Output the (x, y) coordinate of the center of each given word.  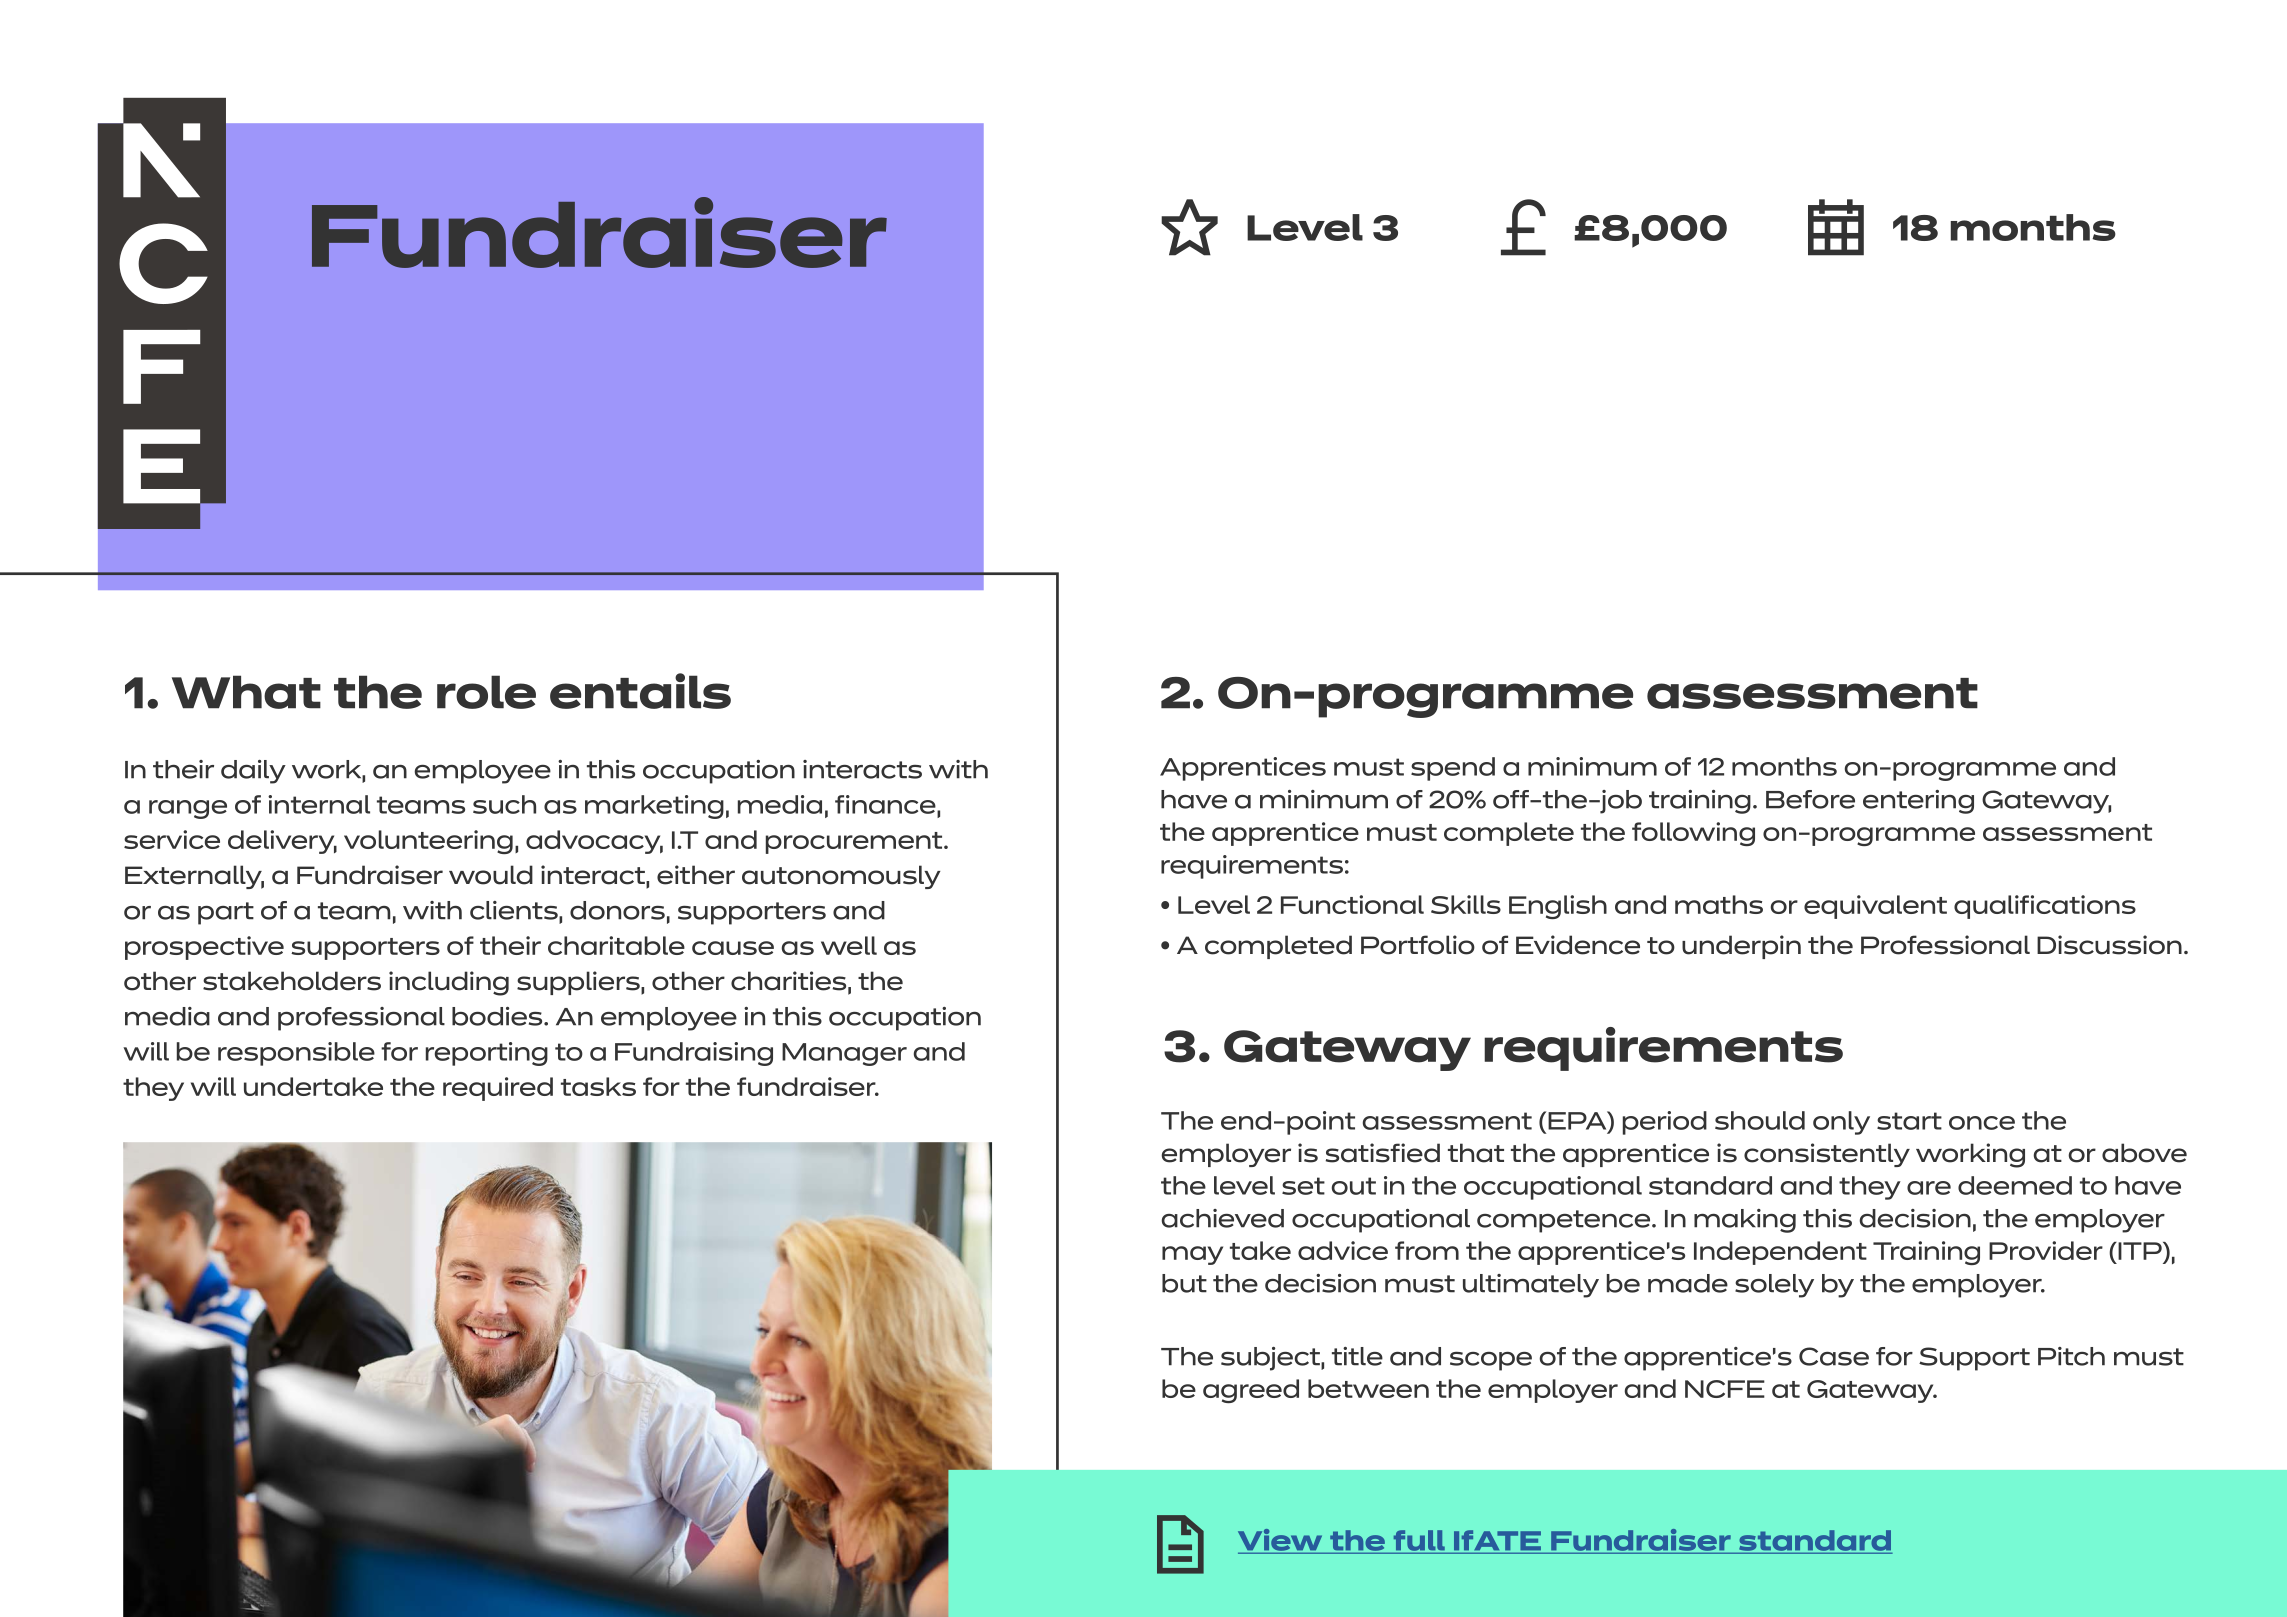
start (1909, 1121)
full (1419, 1541)
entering (1918, 802)
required (498, 1089)
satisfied (1383, 1153)
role (486, 692)
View (1281, 1541)
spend (1453, 769)
